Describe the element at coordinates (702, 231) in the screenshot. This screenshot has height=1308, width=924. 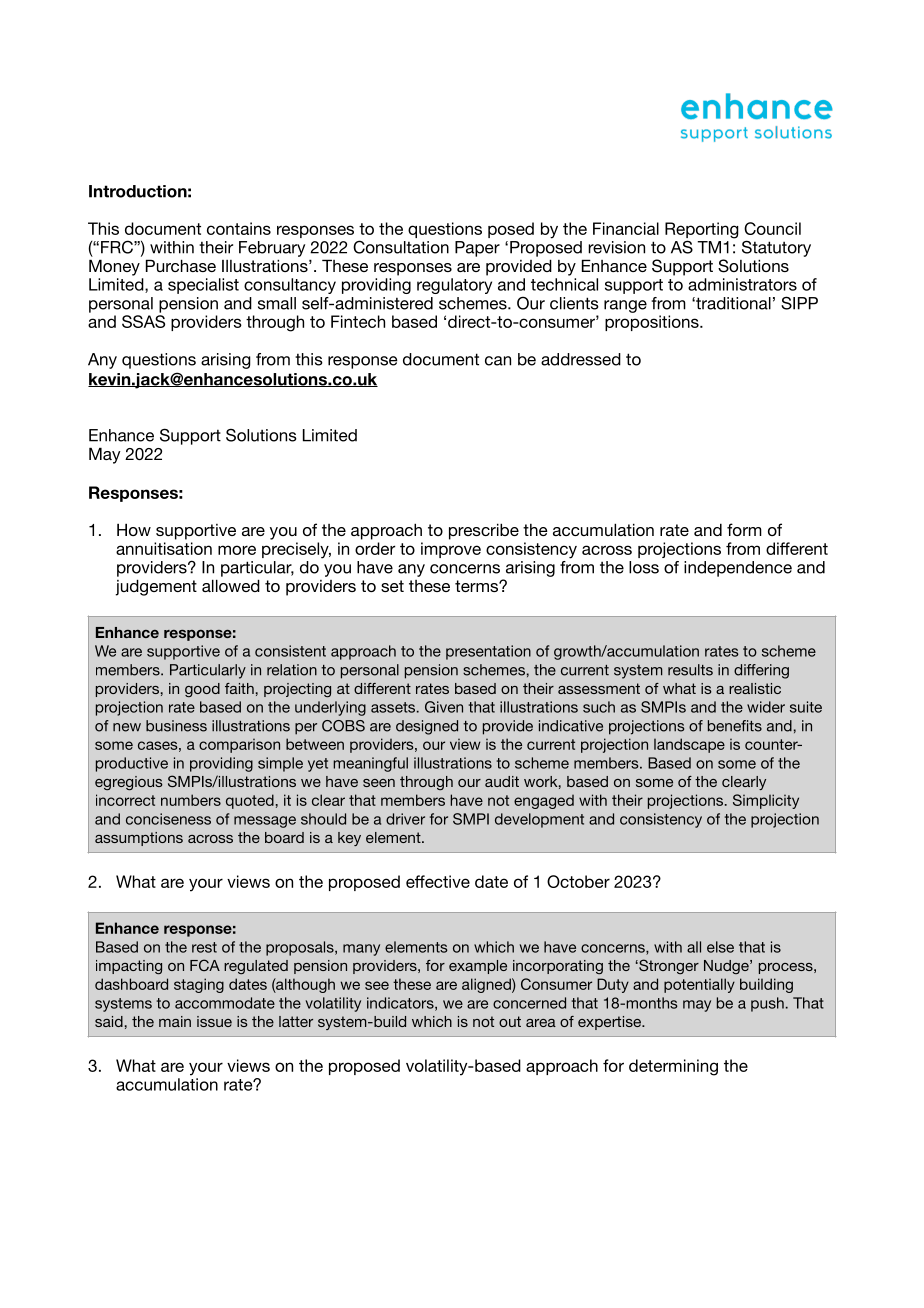
I see `Reporting` at that location.
